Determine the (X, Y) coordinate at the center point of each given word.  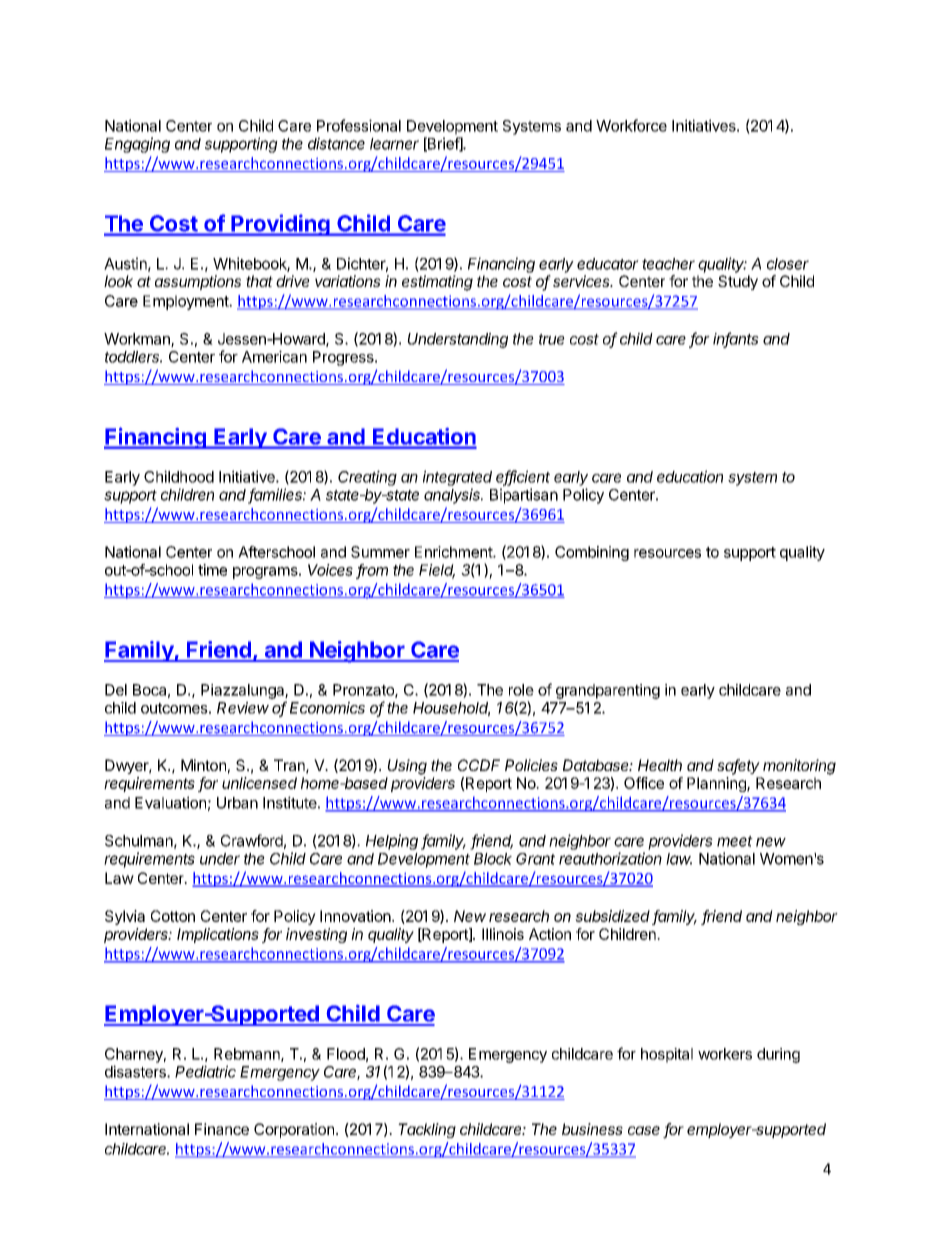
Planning (717, 784)
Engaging (137, 145)
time (212, 570)
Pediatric (205, 1071)
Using (407, 767)
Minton (203, 765)
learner (394, 144)
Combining (592, 553)
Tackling (427, 1130)
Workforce (631, 125)
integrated (457, 478)
